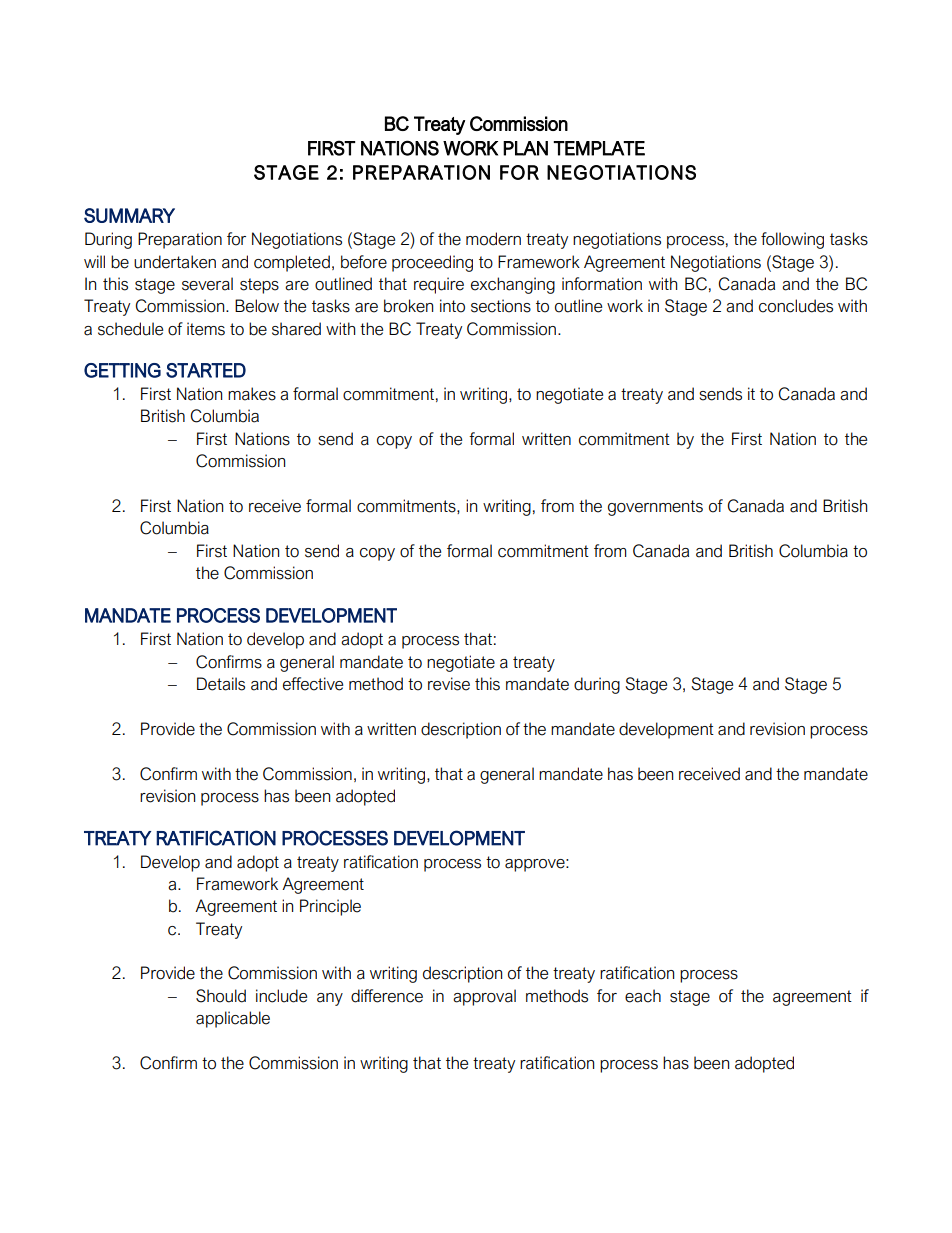  I want to click on revise, so click(449, 684).
